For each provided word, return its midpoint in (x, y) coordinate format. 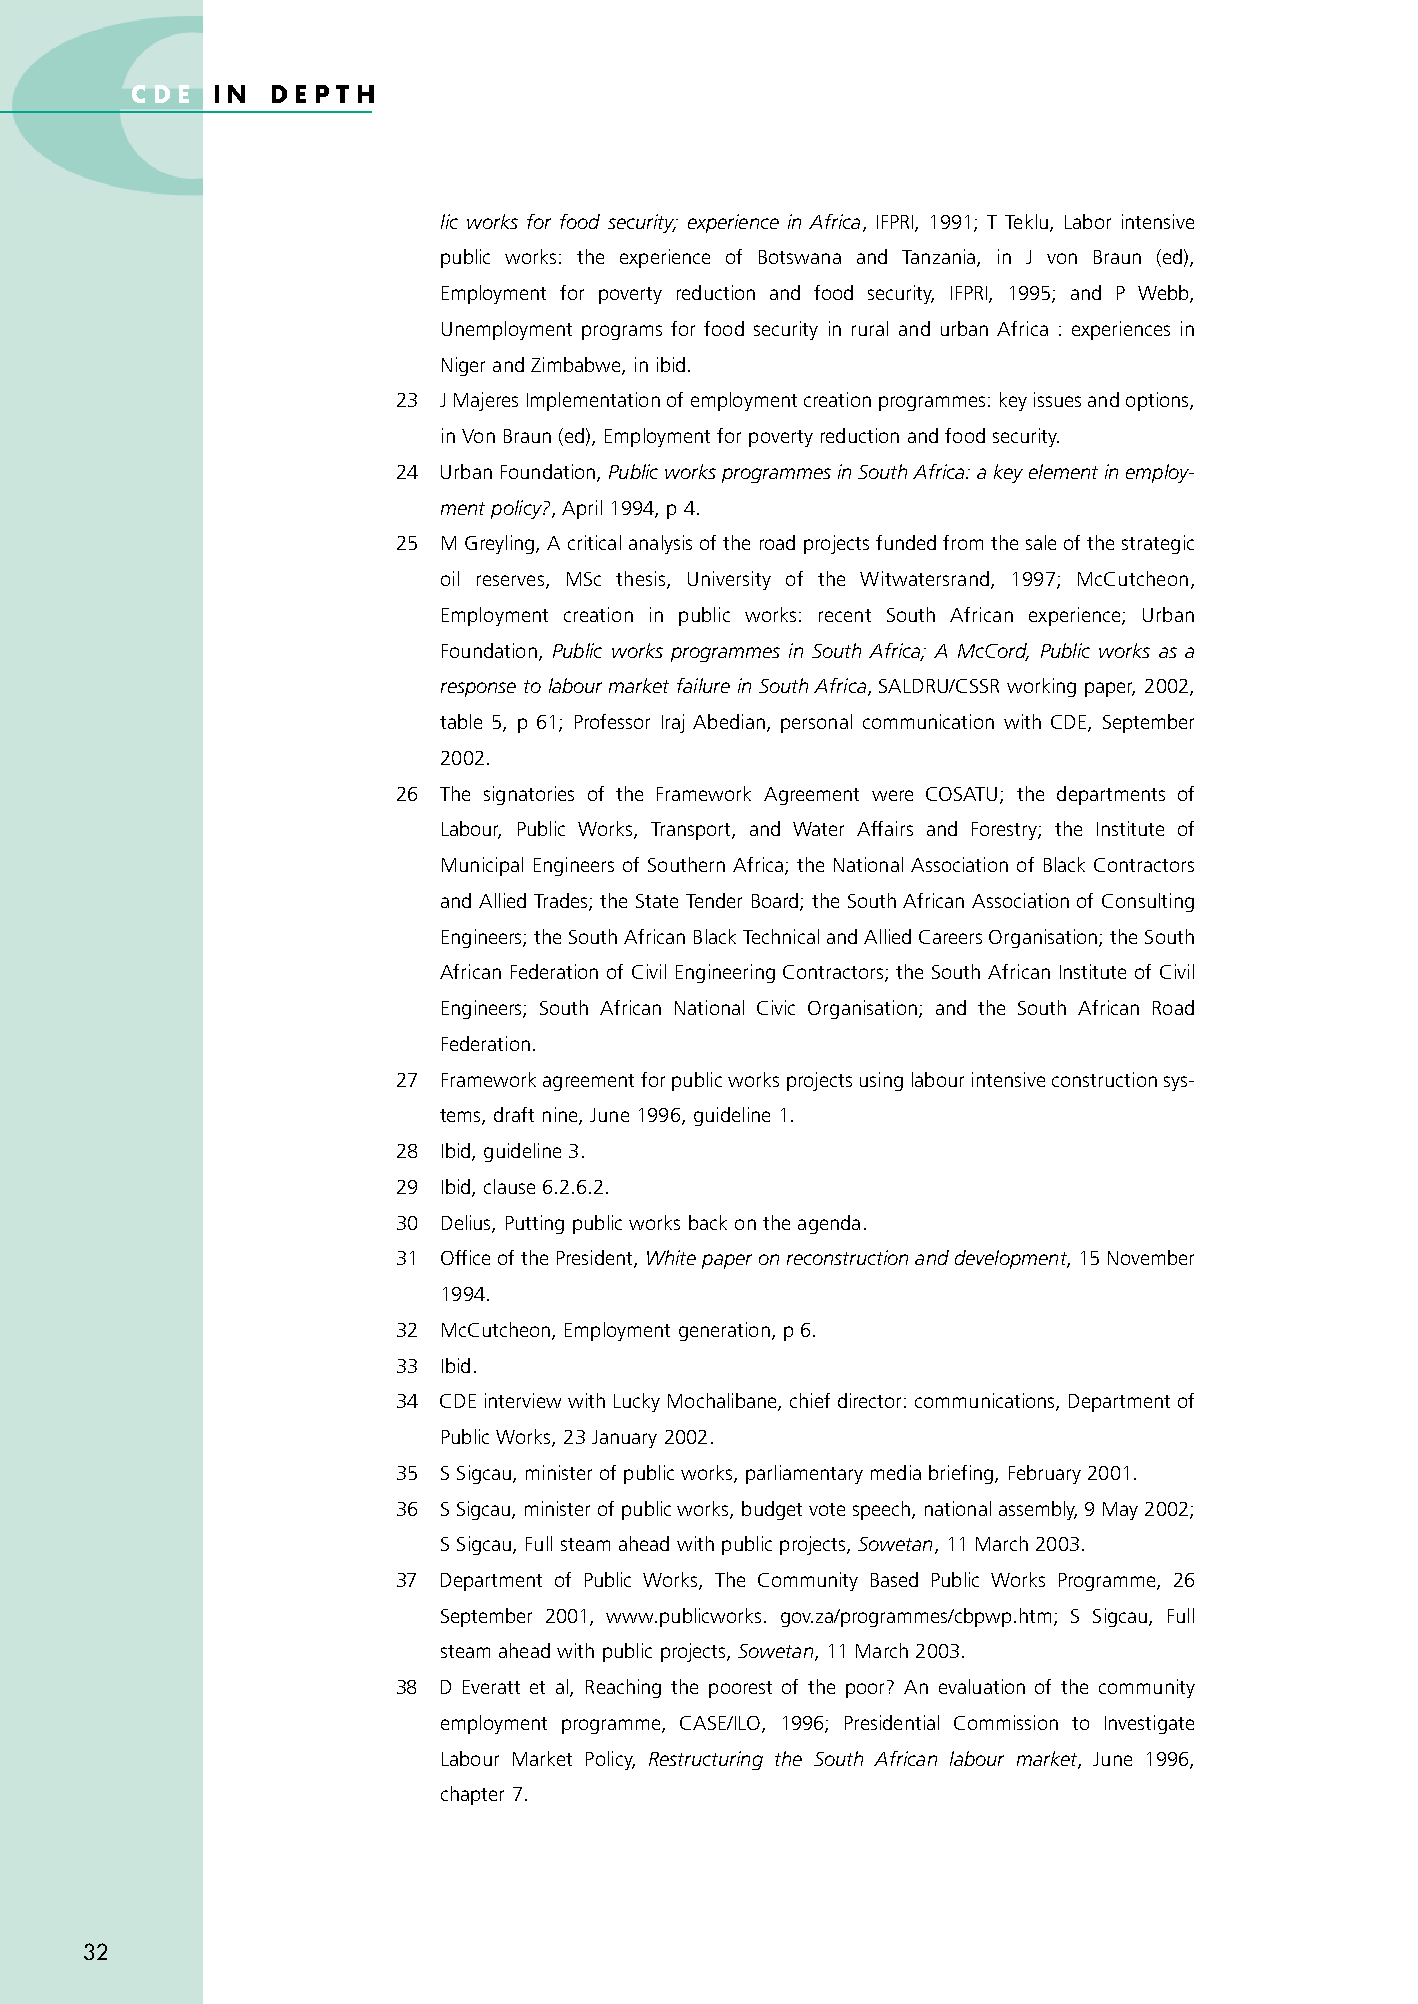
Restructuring (706, 1760)
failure (703, 685)
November (1151, 1257)
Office (465, 1257)
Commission (1006, 1722)
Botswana (800, 257)
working (1041, 687)
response (478, 689)
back (708, 1222)
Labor (1088, 221)
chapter (472, 1795)
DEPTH (323, 94)
